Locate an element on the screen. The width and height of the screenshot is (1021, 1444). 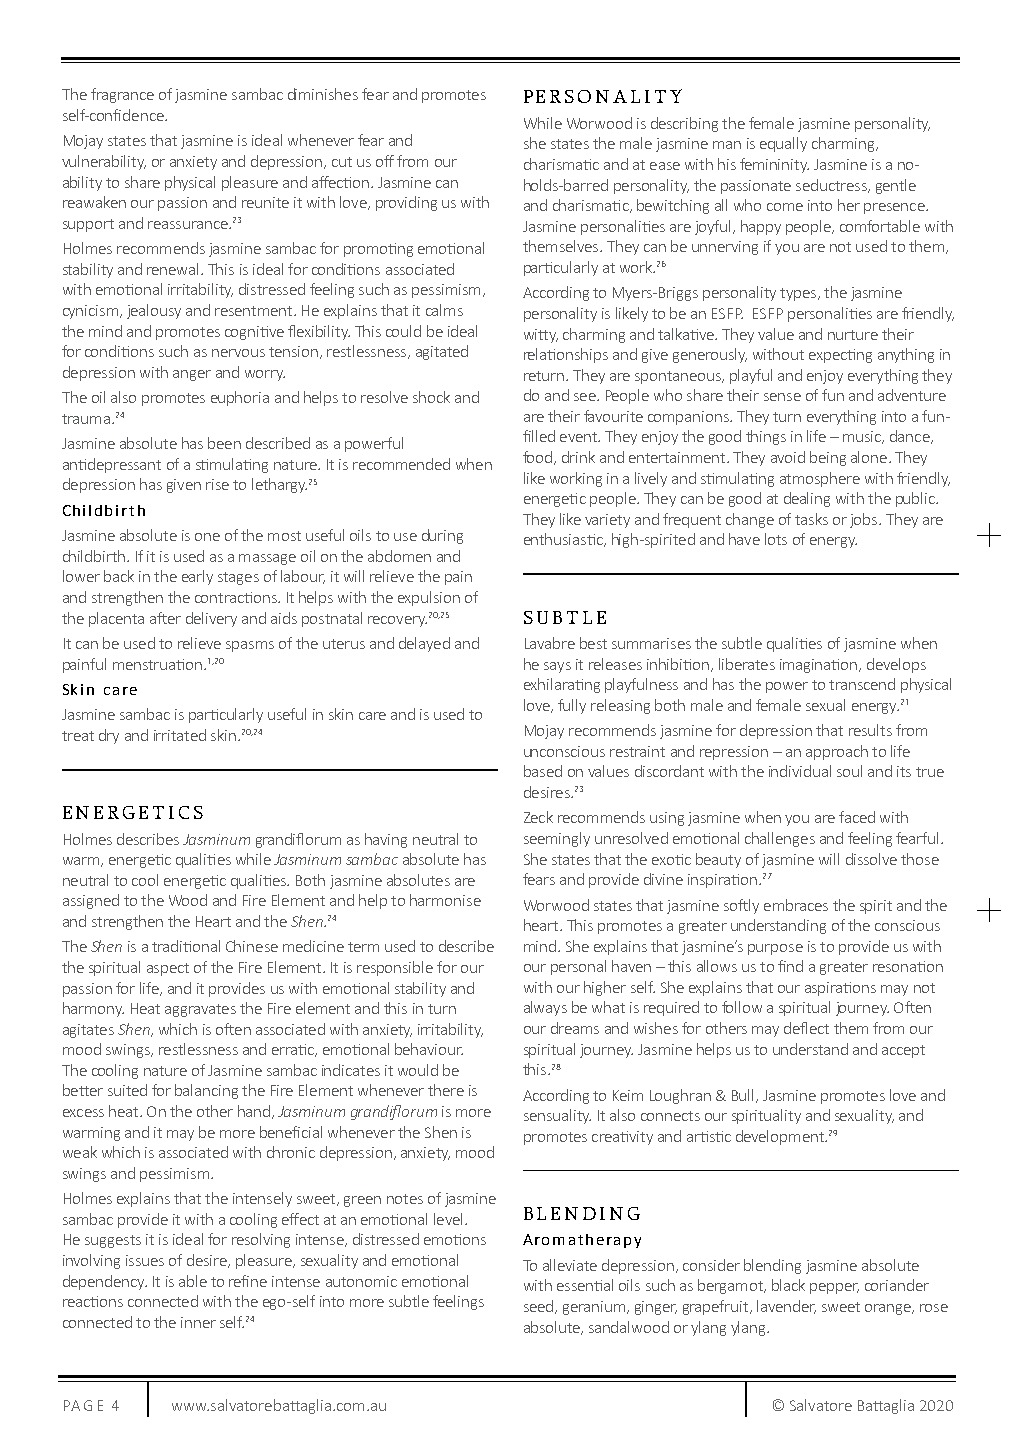
black is located at coordinates (788, 1285).
